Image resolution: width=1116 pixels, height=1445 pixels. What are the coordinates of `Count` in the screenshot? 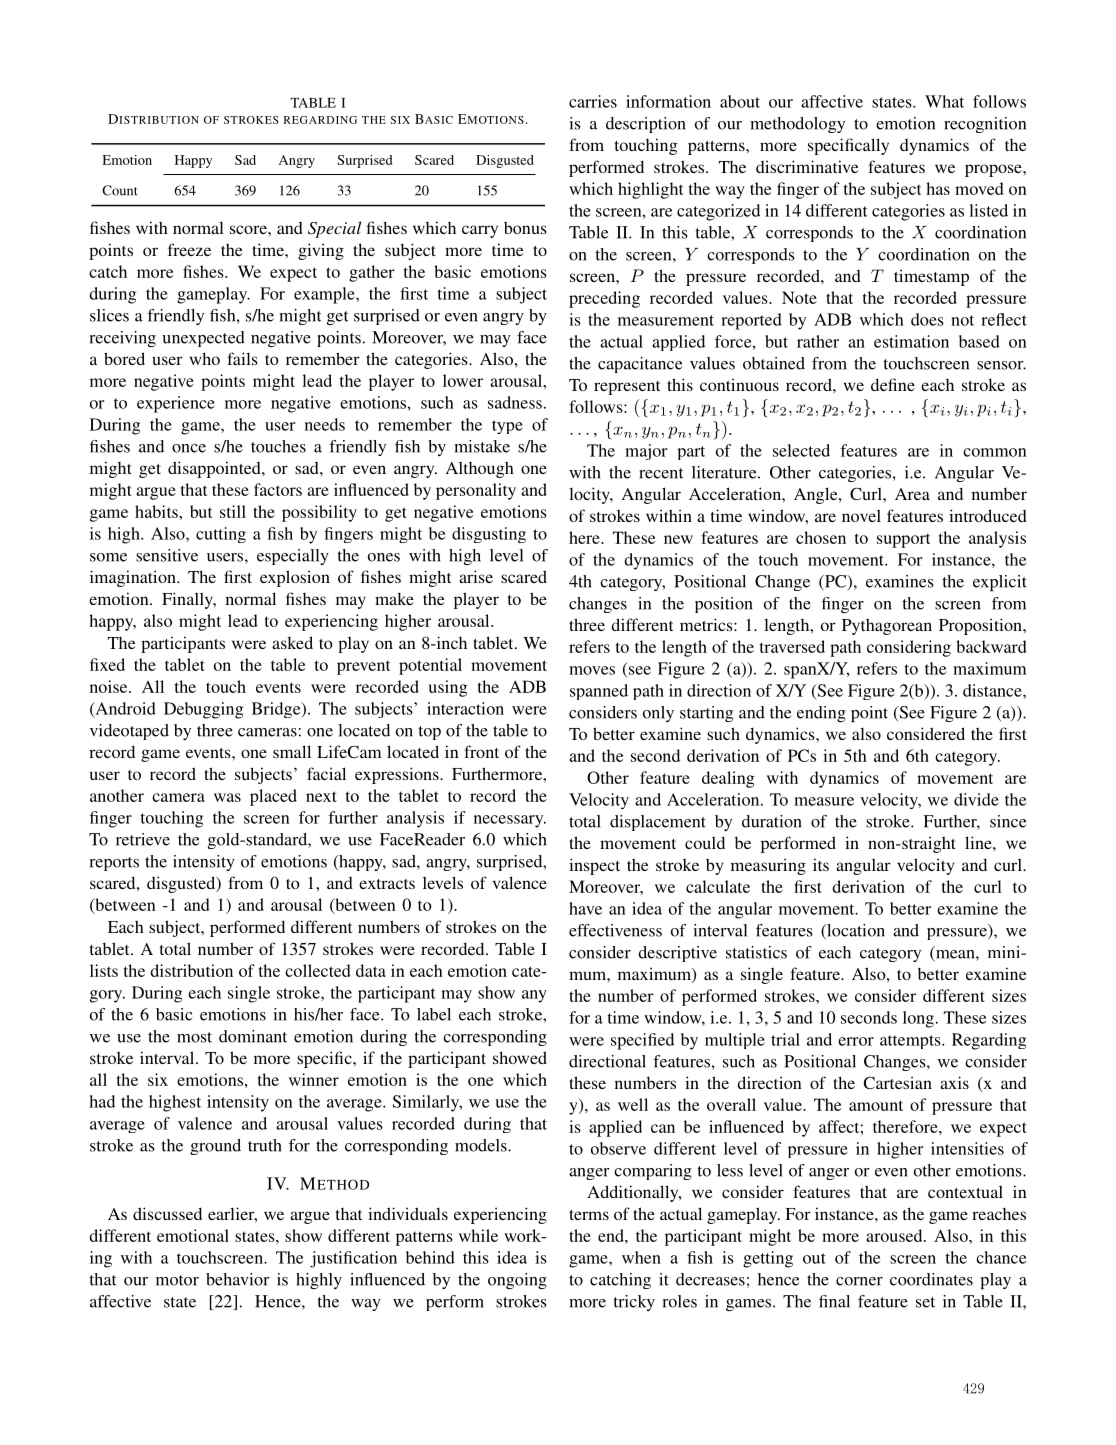 It's located at (120, 190).
